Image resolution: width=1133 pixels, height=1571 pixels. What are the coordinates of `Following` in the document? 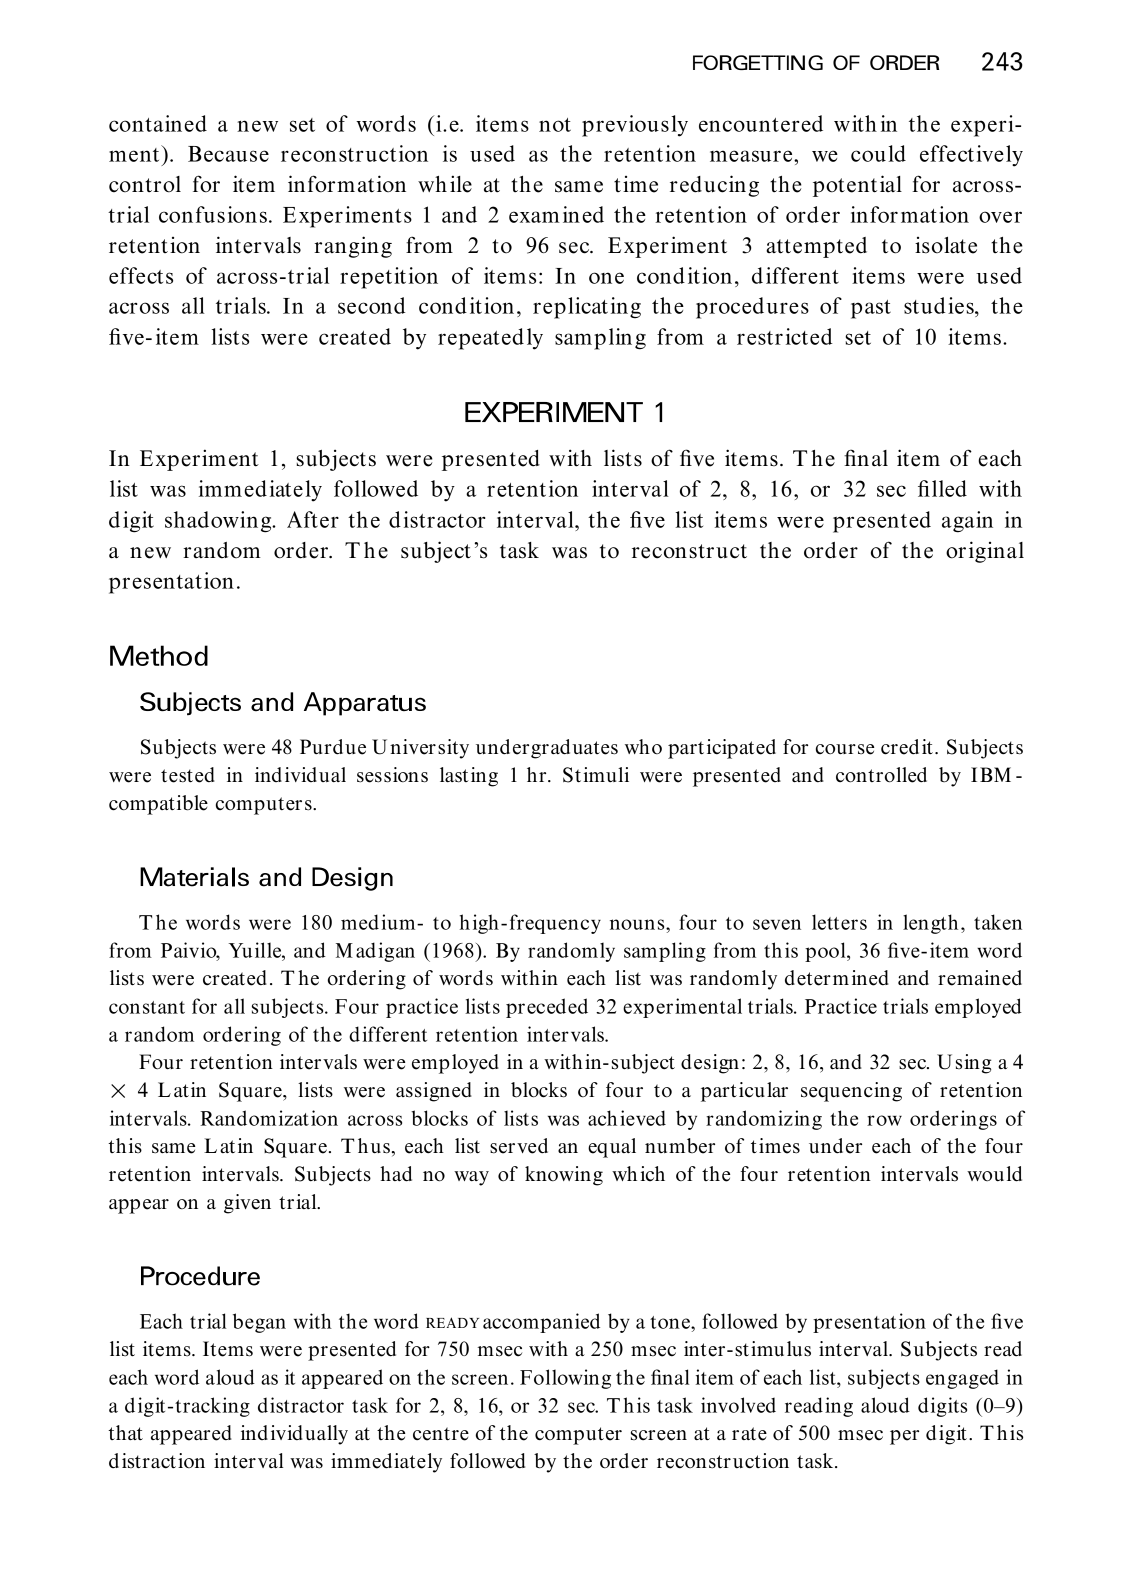 It's located at (565, 1379).
